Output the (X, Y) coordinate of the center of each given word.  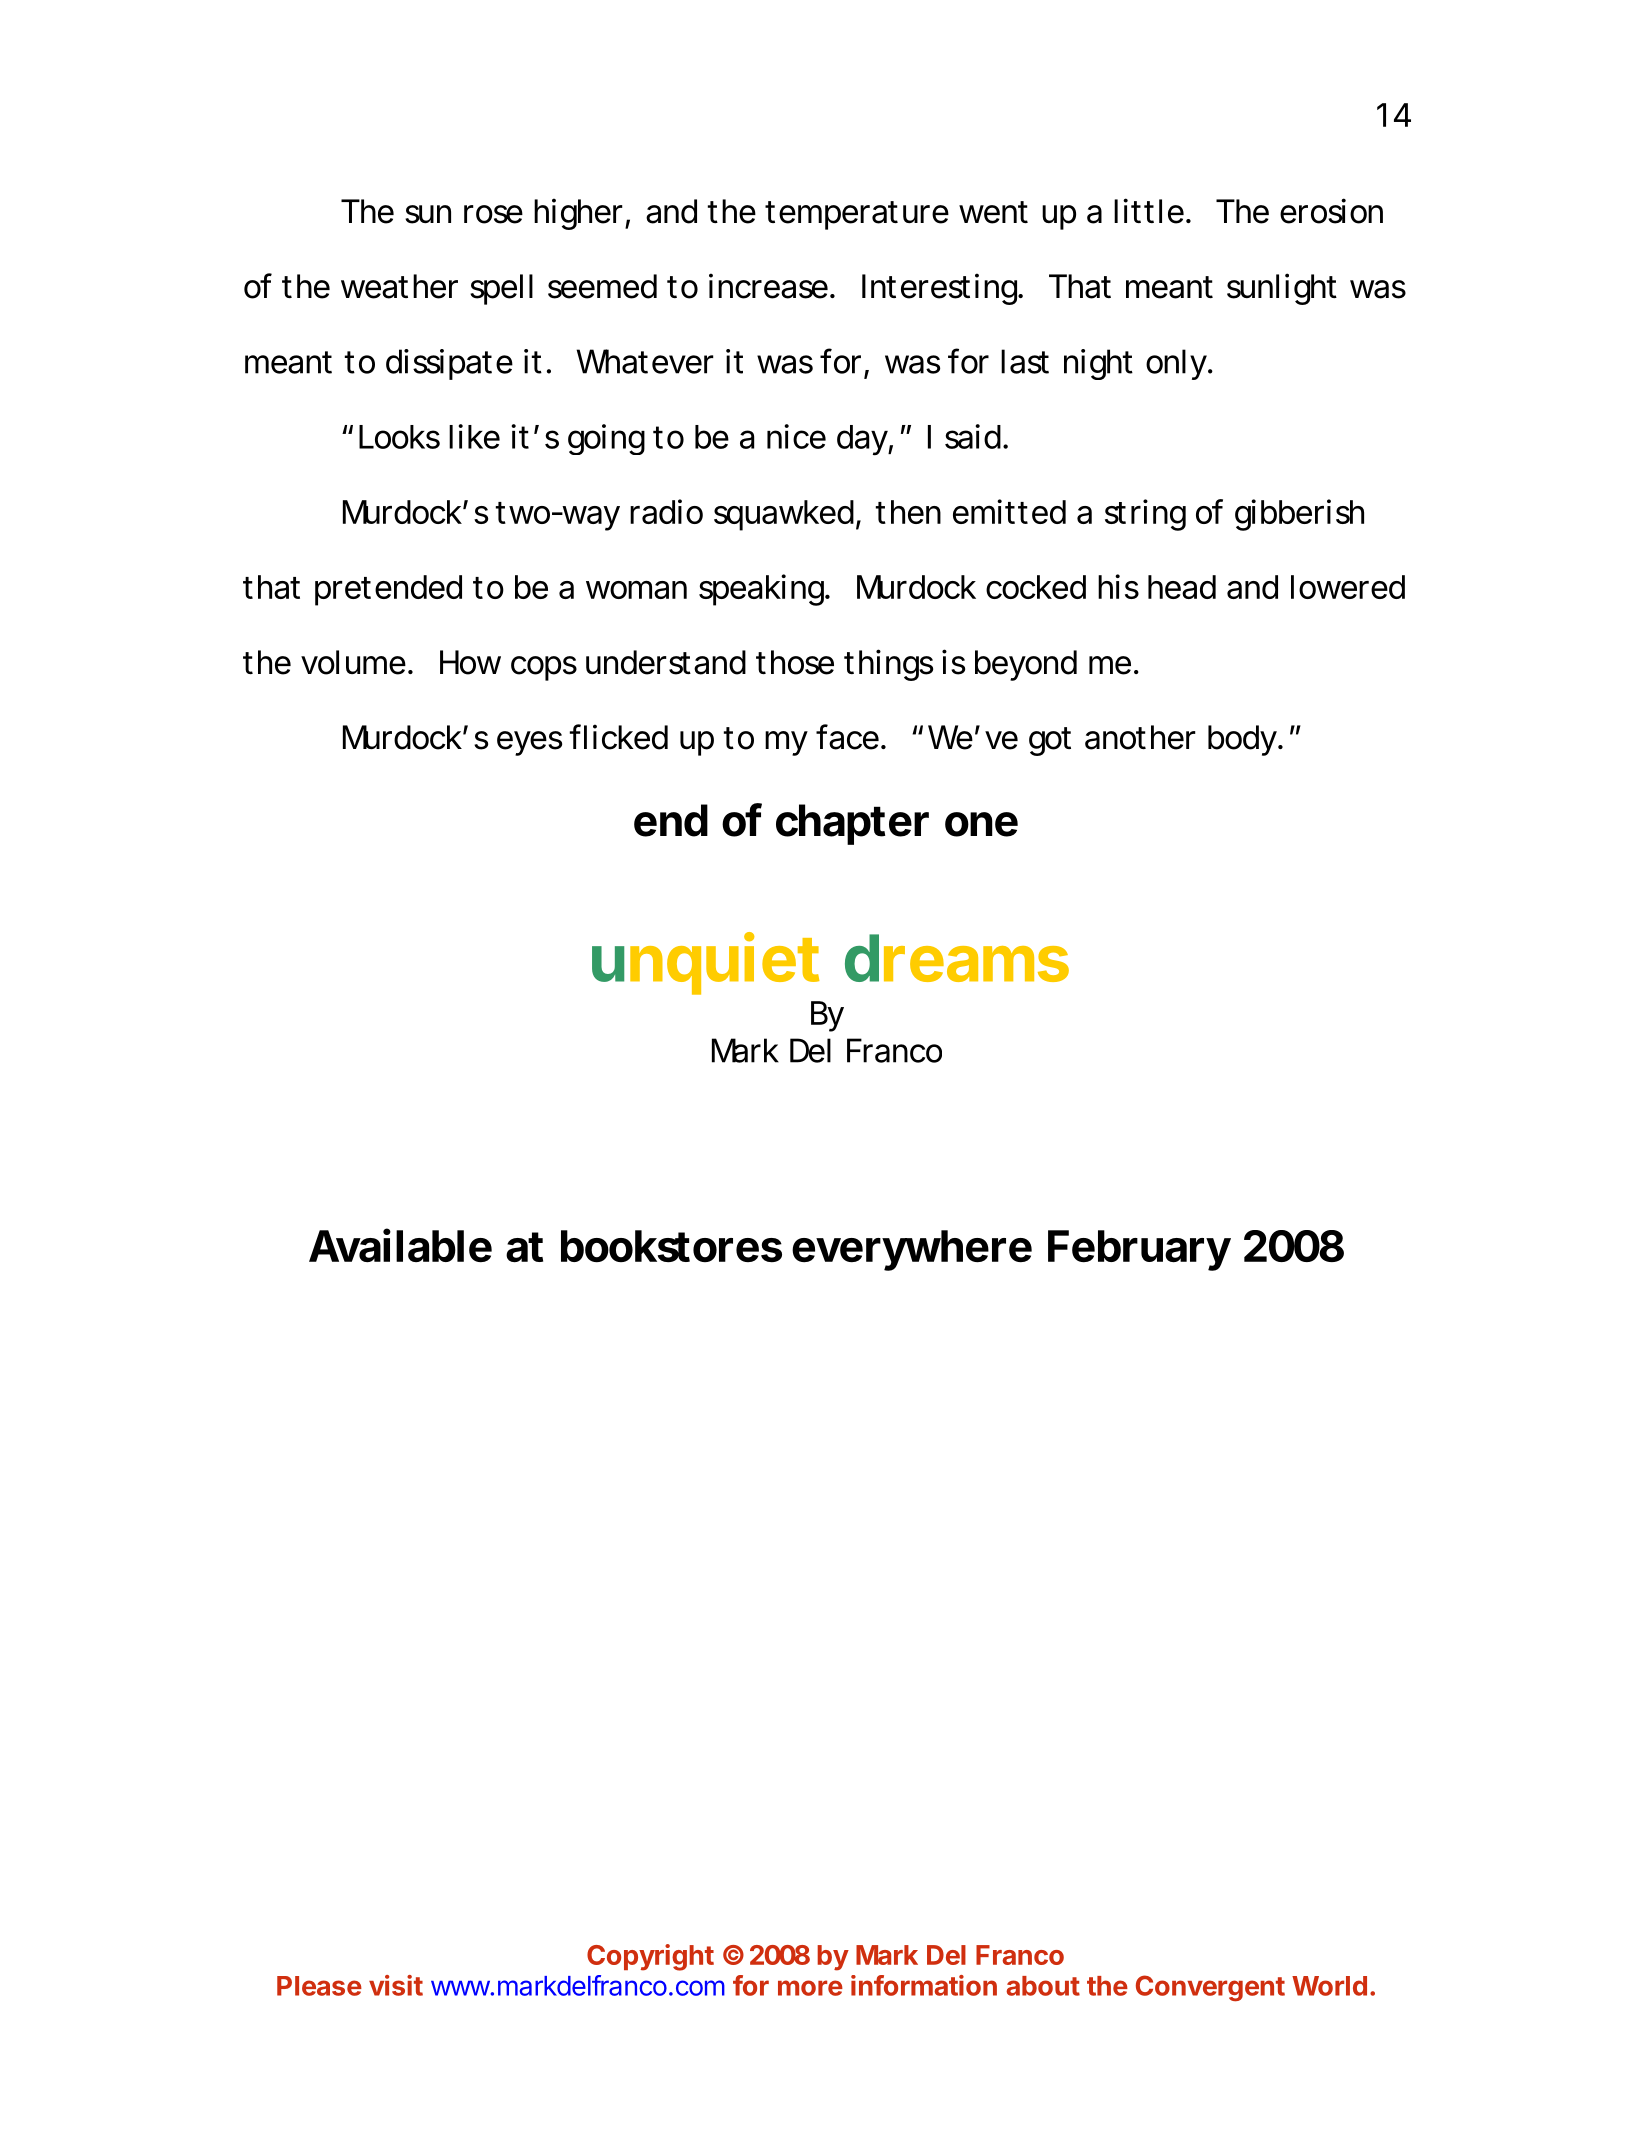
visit (396, 1985)
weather (399, 286)
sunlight (1282, 289)
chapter (851, 824)
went (993, 212)
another (1140, 737)
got (1050, 741)
